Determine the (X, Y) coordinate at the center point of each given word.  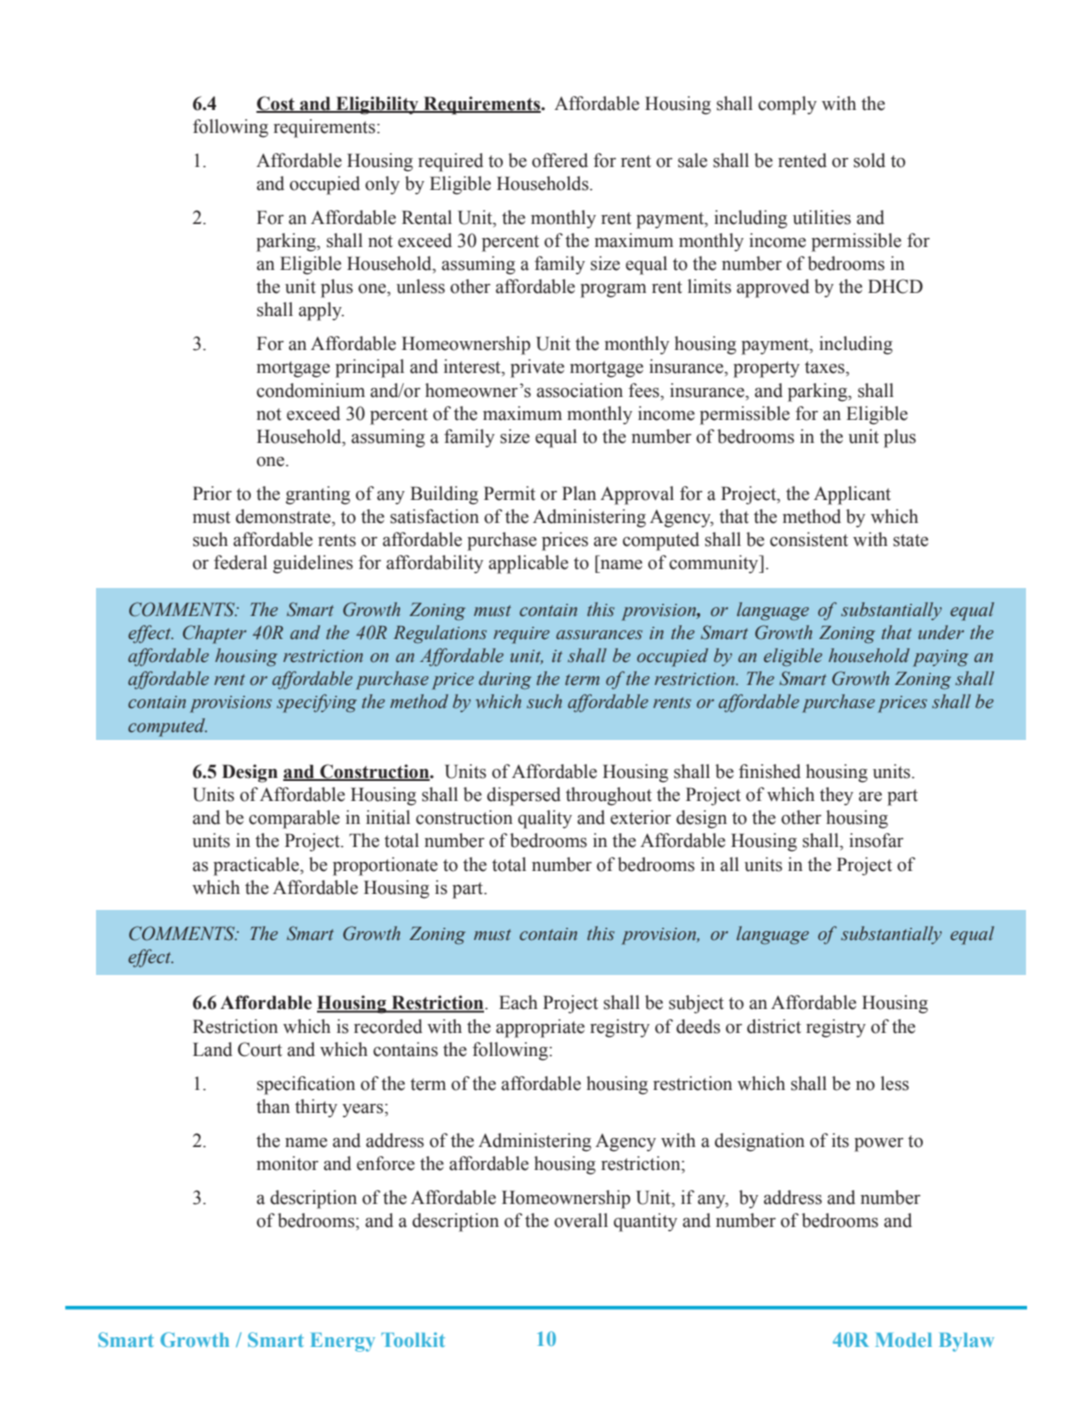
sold (869, 160)
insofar (876, 840)
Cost (276, 104)
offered (560, 160)
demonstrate (284, 517)
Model (903, 1340)
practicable (257, 866)
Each (518, 1002)
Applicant (852, 495)
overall (581, 1220)
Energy (343, 1342)
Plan (579, 493)
